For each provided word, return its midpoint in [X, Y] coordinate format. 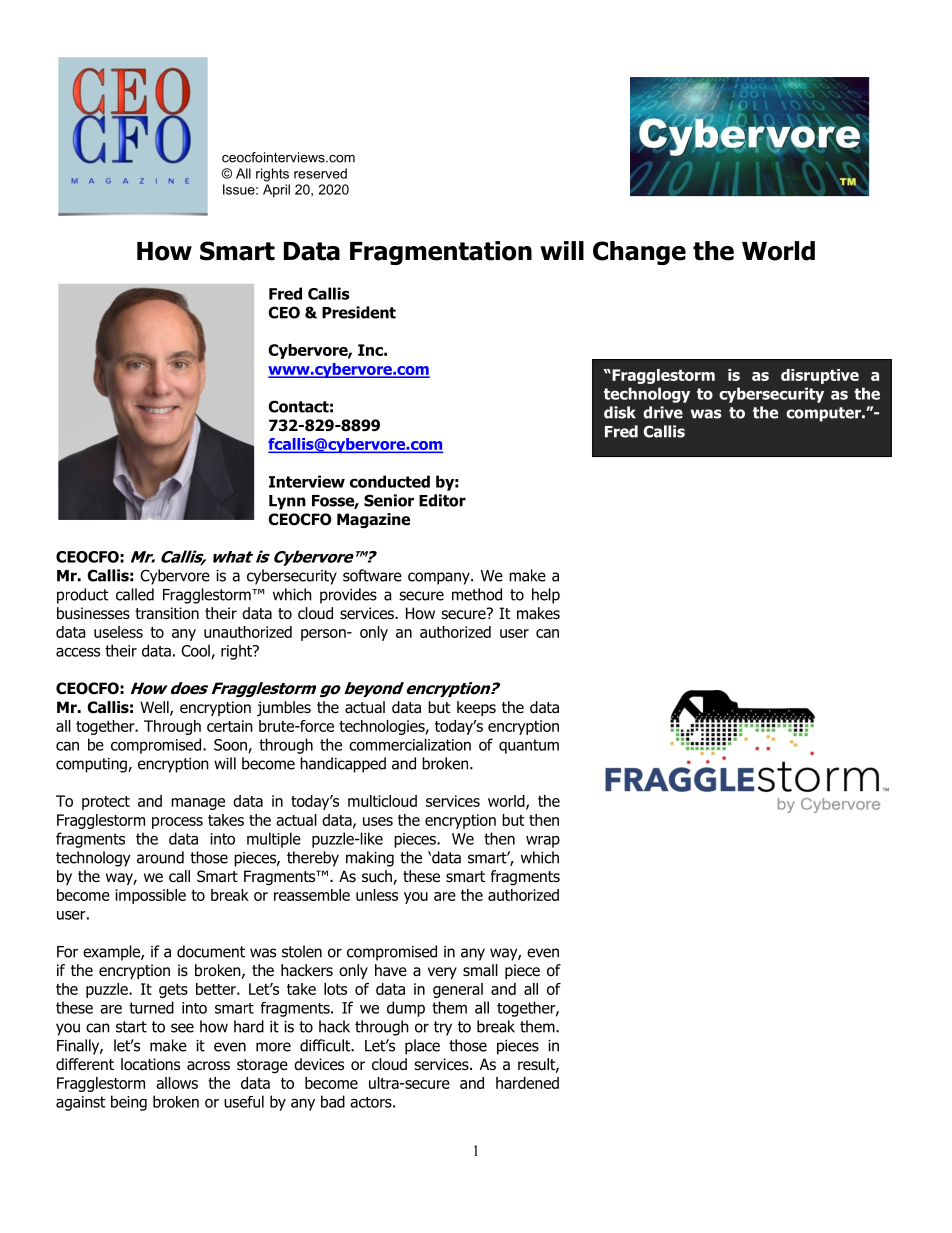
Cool [196, 651]
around [160, 857]
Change [639, 253]
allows [177, 1083]
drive [663, 412]
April [276, 191]
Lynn [287, 502]
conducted [390, 481]
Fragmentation [441, 253]
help [546, 596]
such [378, 877]
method [477, 594]
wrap [543, 842]
